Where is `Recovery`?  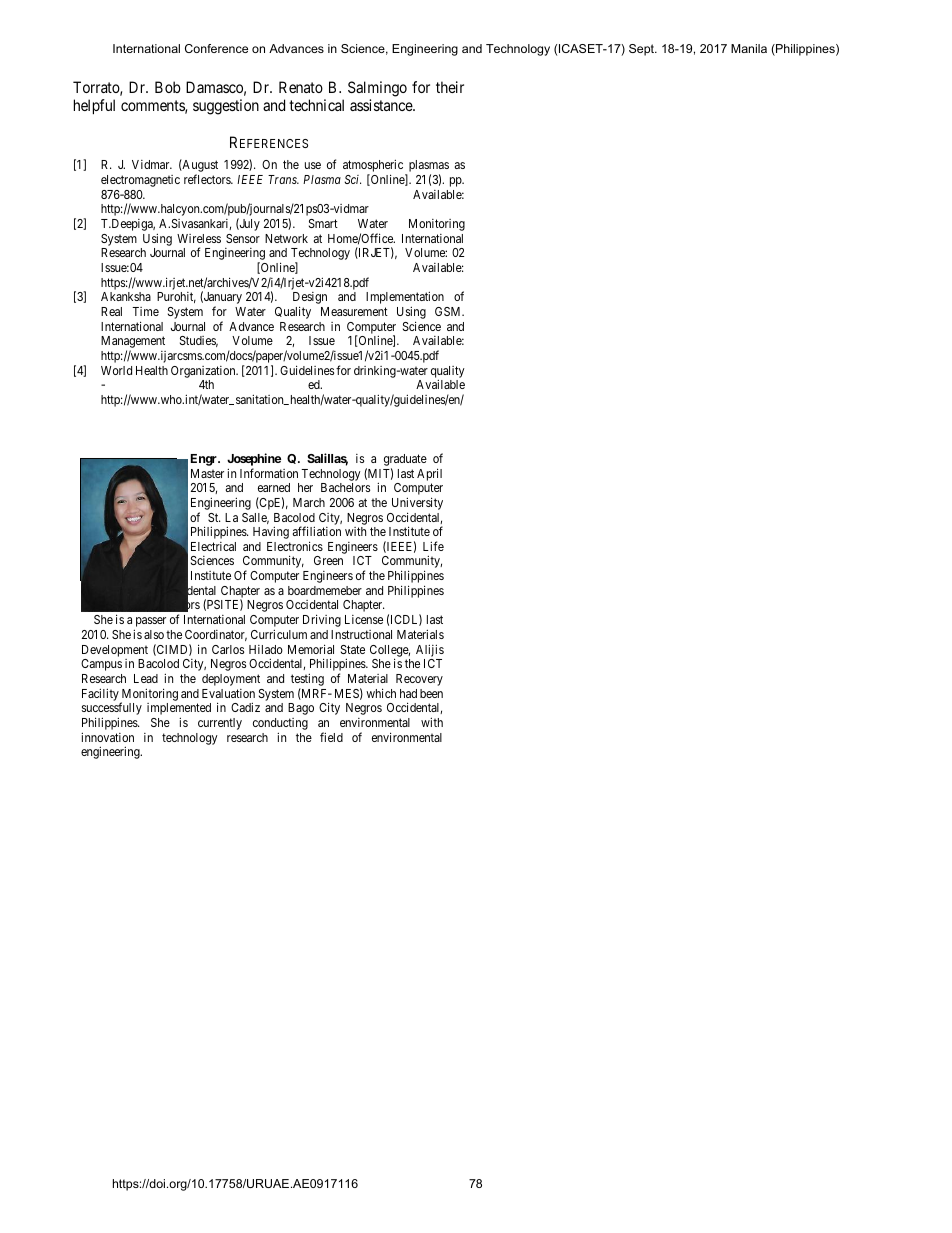
Recovery is located at coordinates (419, 680).
